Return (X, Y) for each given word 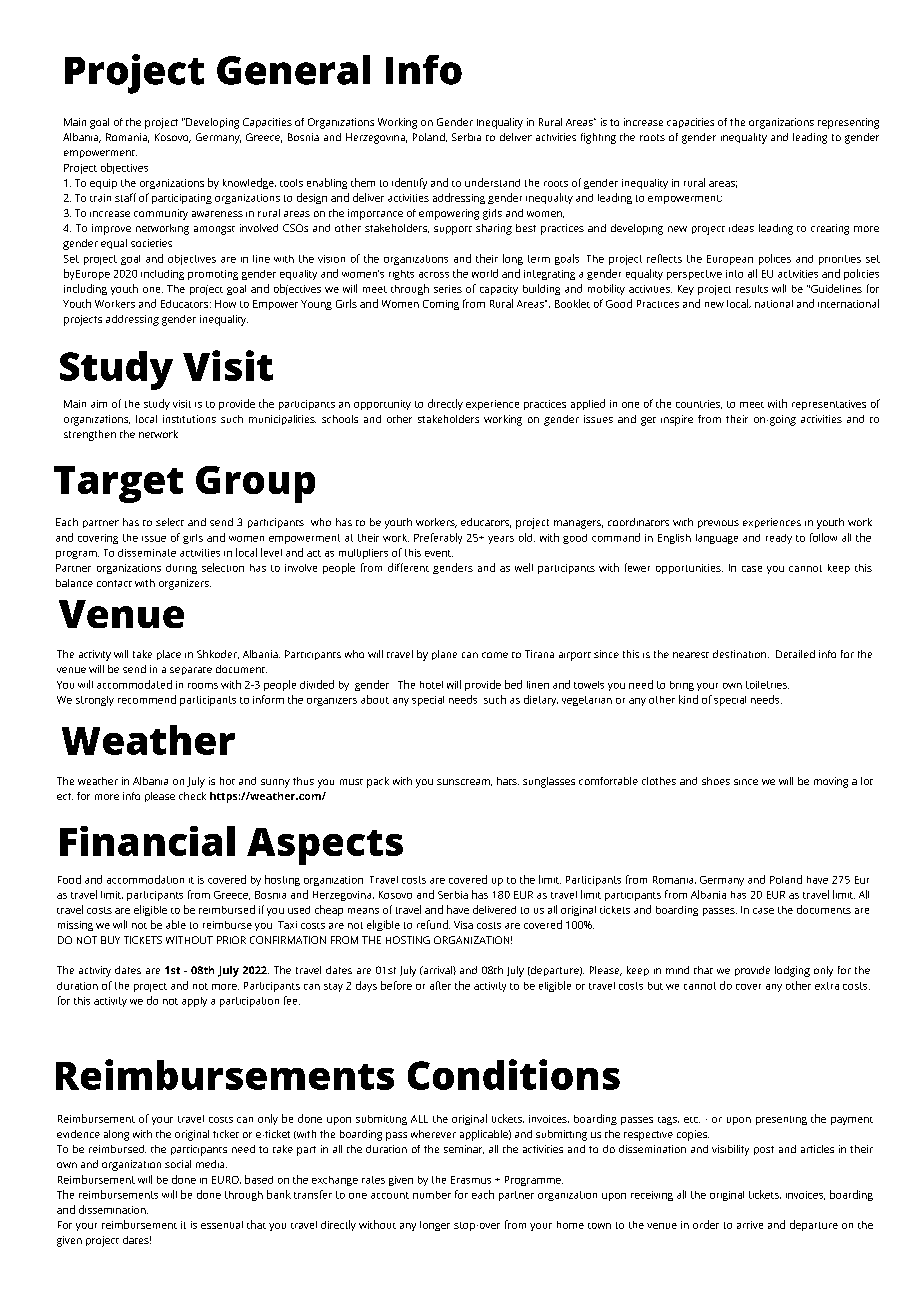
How (225, 304)
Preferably (438, 538)
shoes (716, 781)
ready (779, 539)
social (178, 1164)
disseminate (147, 553)
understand (492, 182)
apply (194, 1002)
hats (508, 781)
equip (103, 184)
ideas (741, 228)
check (192, 796)
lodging (792, 971)
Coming (441, 305)
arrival (437, 970)
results (752, 289)
